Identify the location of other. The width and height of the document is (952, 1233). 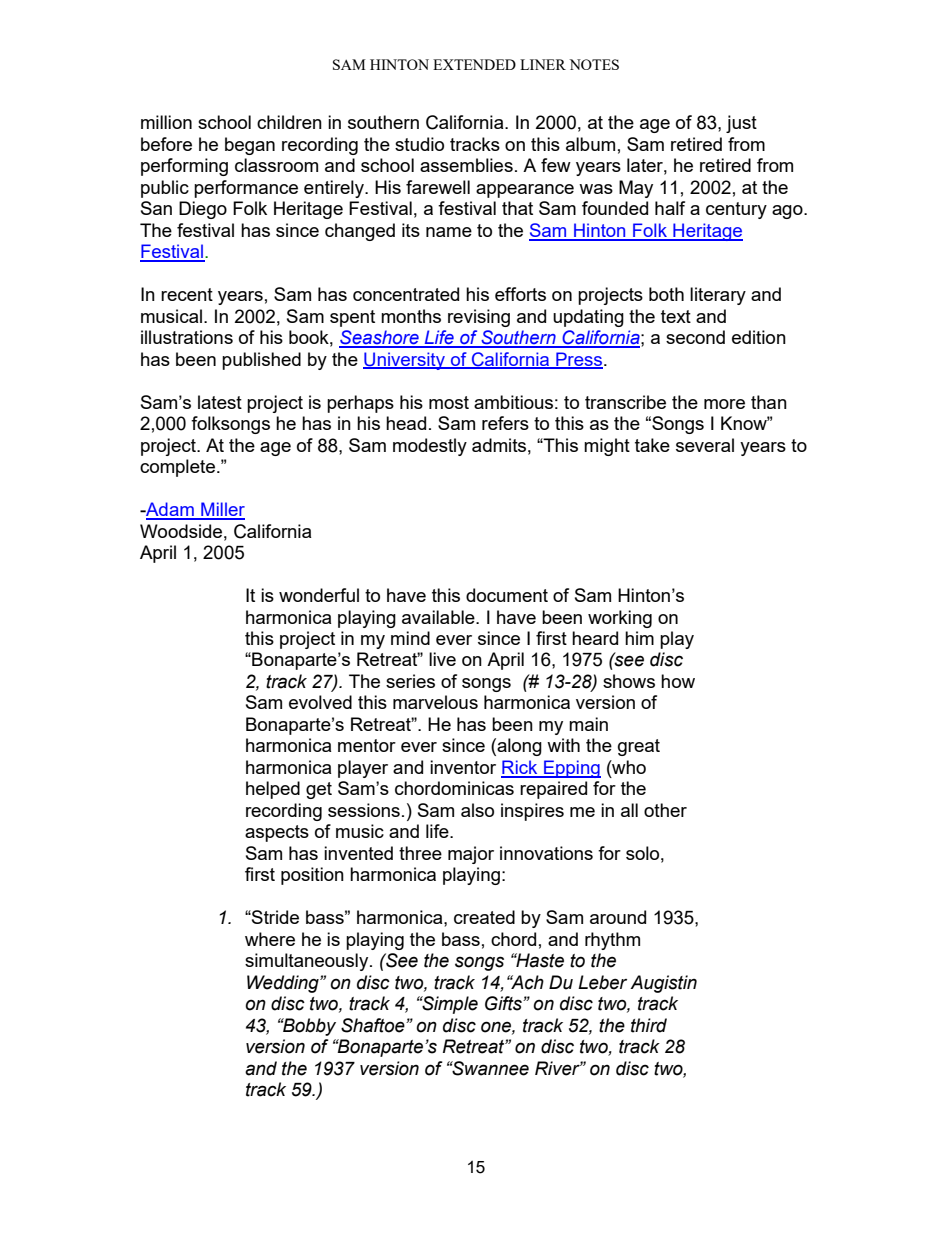
(665, 810).
